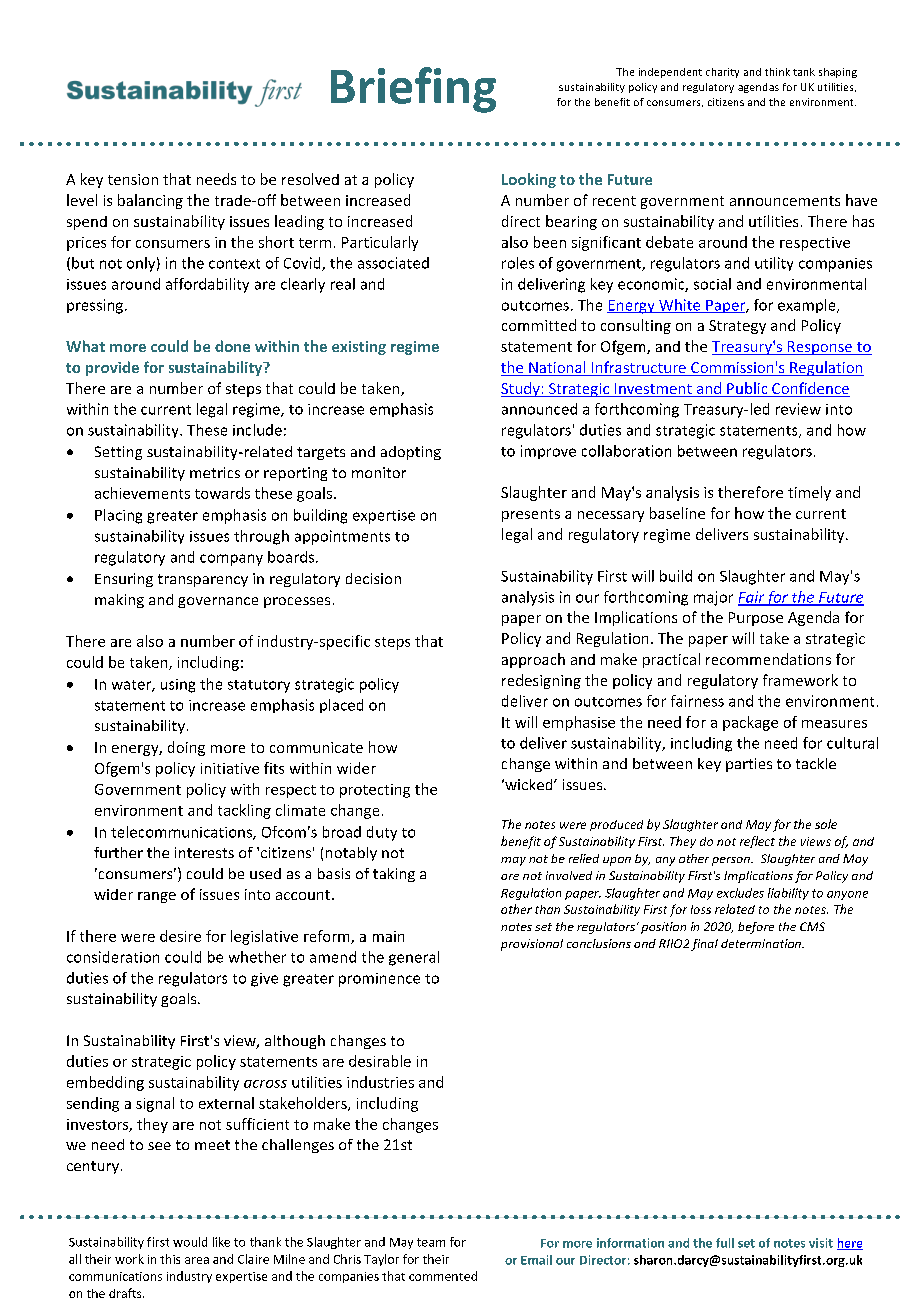 The width and height of the screenshot is (924, 1308). I want to click on tension, so click(133, 179).
